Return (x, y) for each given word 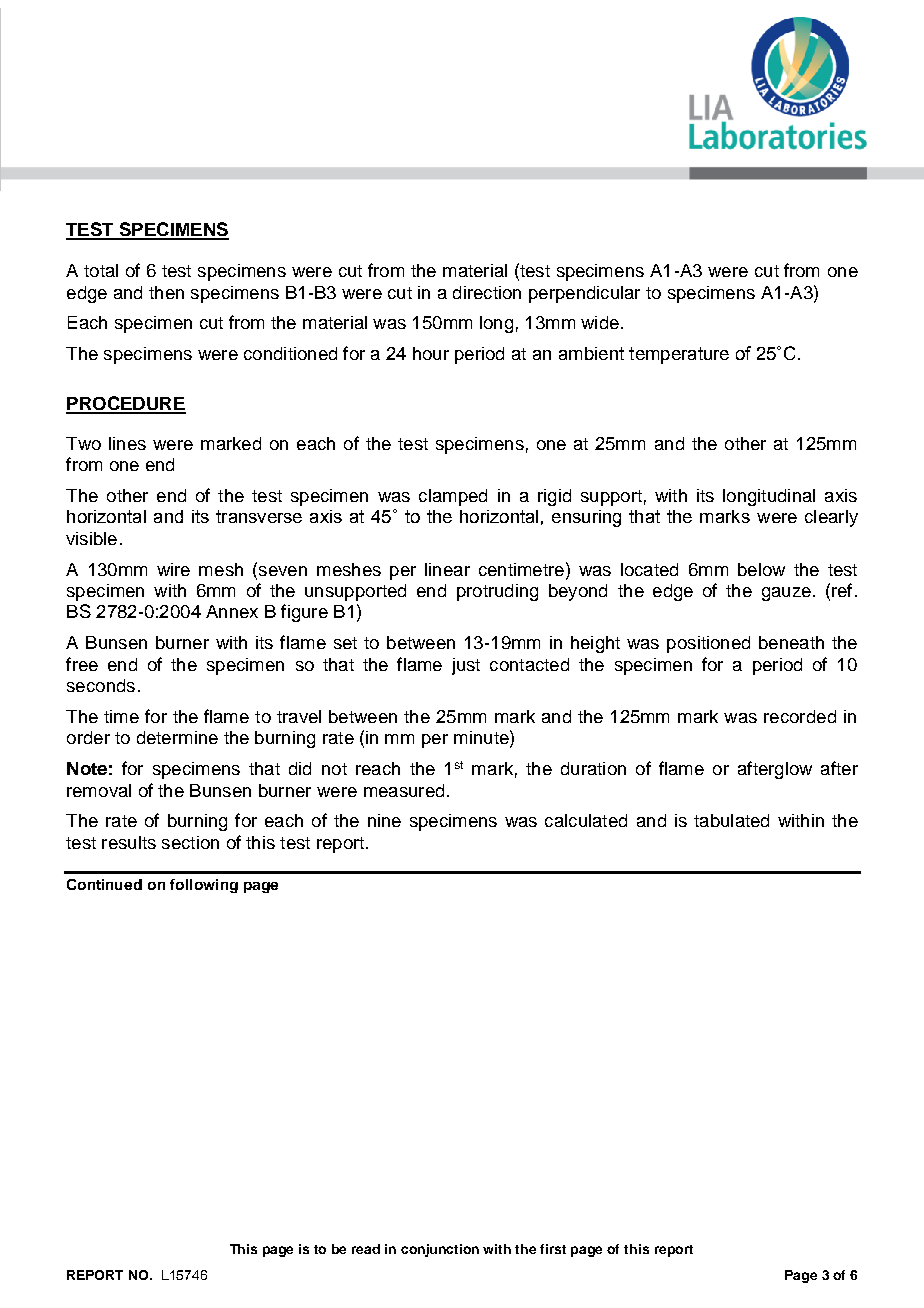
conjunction (440, 1250)
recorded (800, 716)
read (366, 1249)
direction (487, 292)
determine (177, 737)
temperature (679, 355)
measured (404, 790)
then (166, 292)
